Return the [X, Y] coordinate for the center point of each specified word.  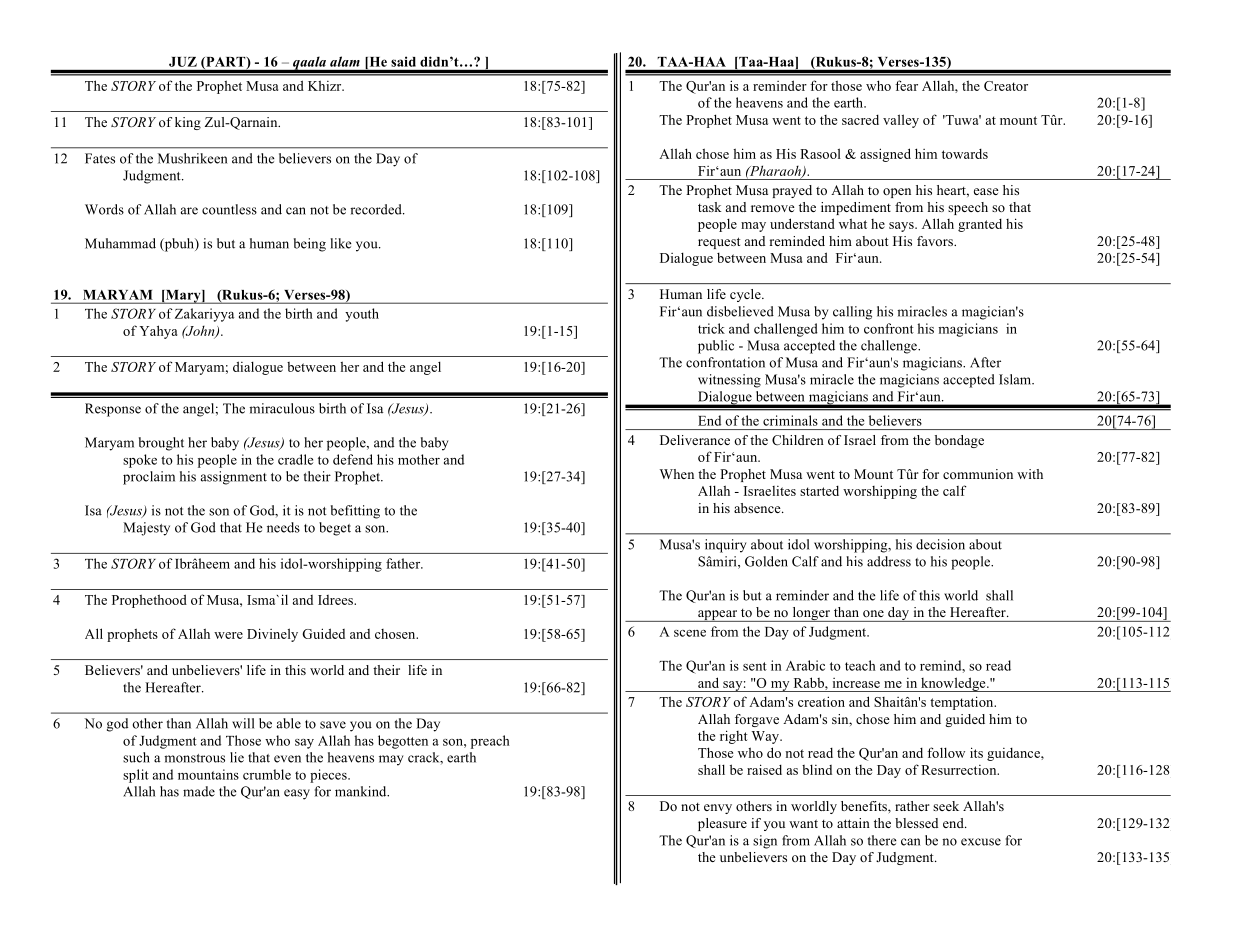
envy [718, 809]
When [677, 474]
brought [161, 444]
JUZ [183, 62]
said [403, 62]
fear [906, 85]
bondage [959, 441]
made [199, 791]
